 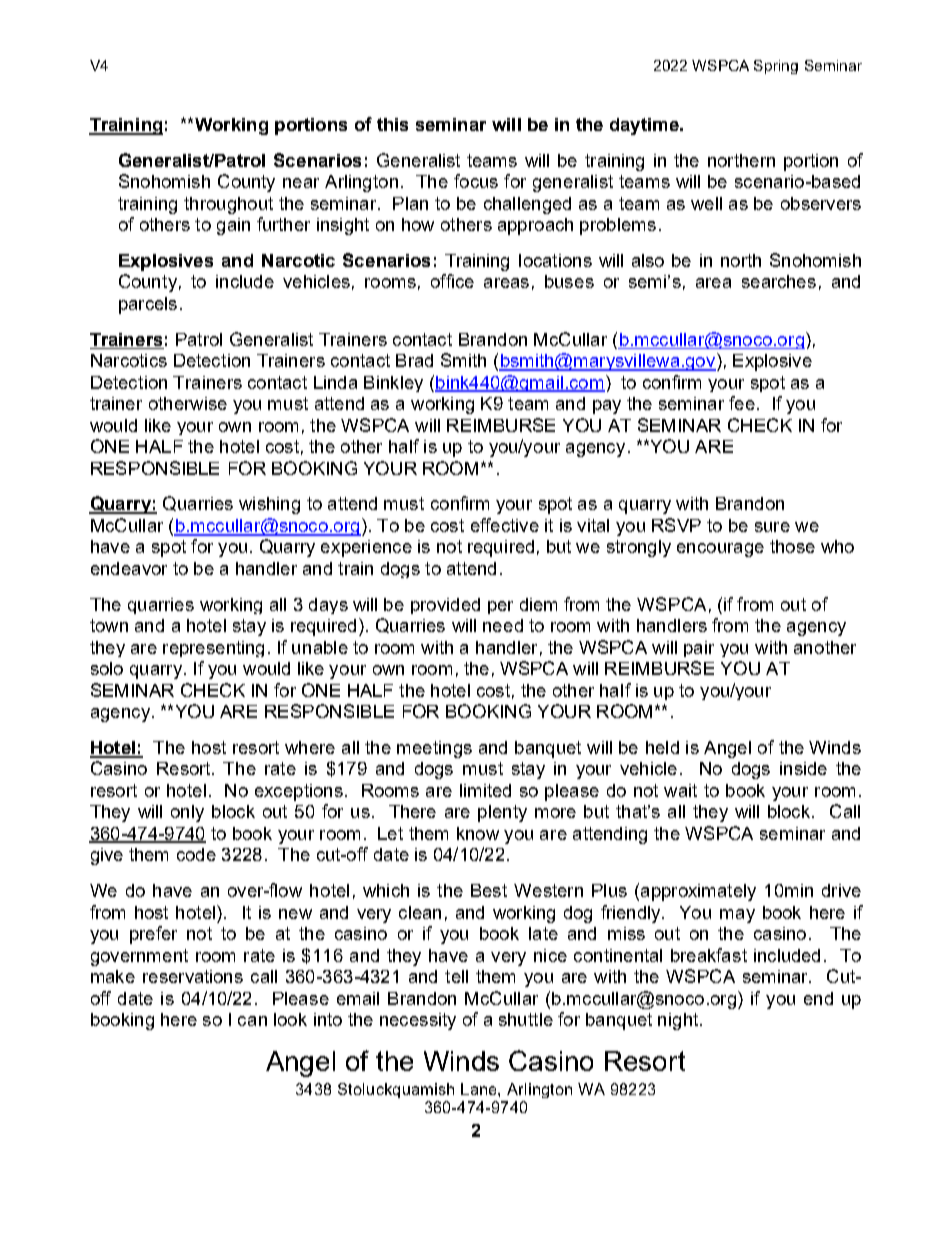 What do you see at coordinates (252, 1021) in the image?
I see `can` at bounding box center [252, 1021].
